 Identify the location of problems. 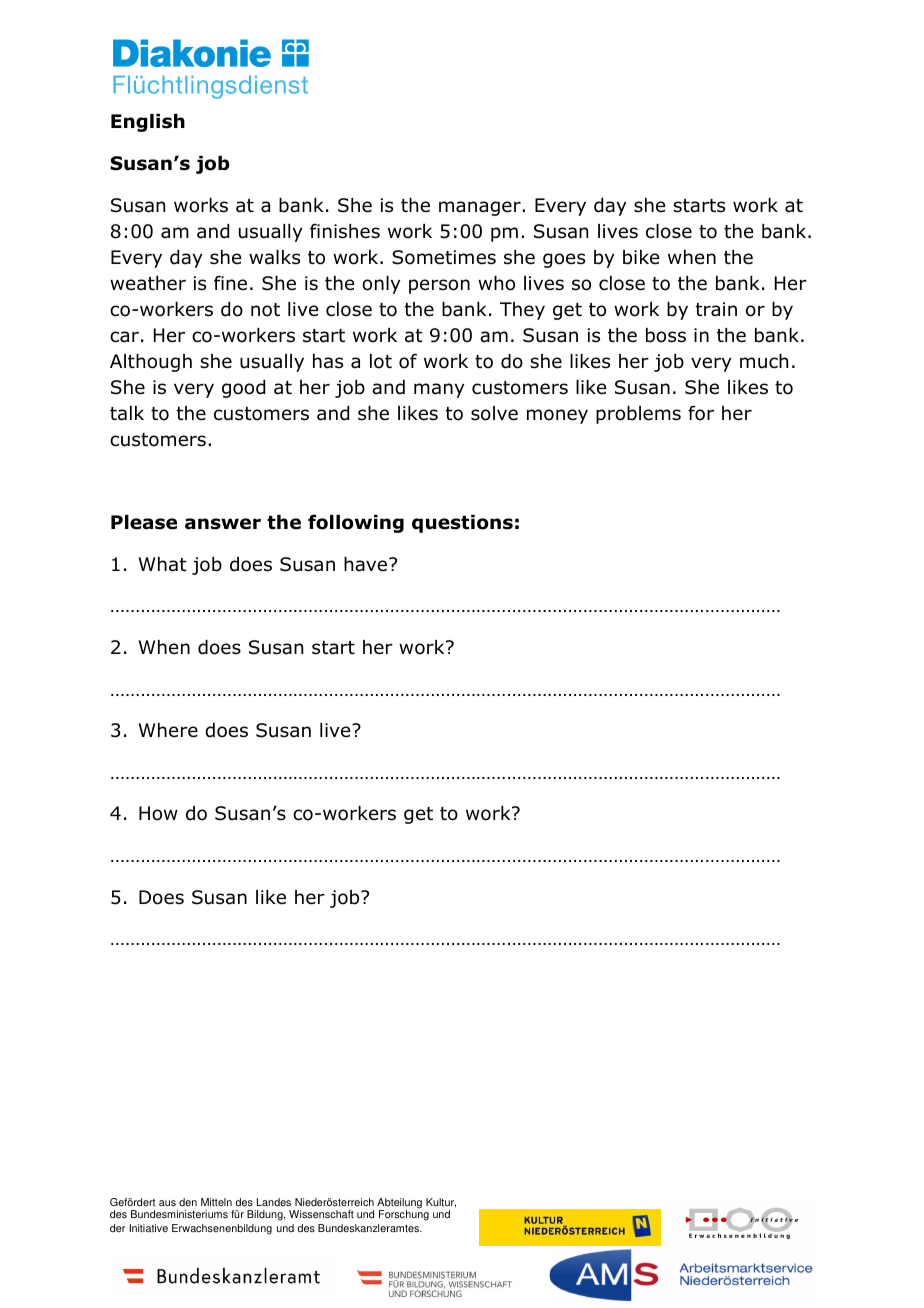
(638, 415).
